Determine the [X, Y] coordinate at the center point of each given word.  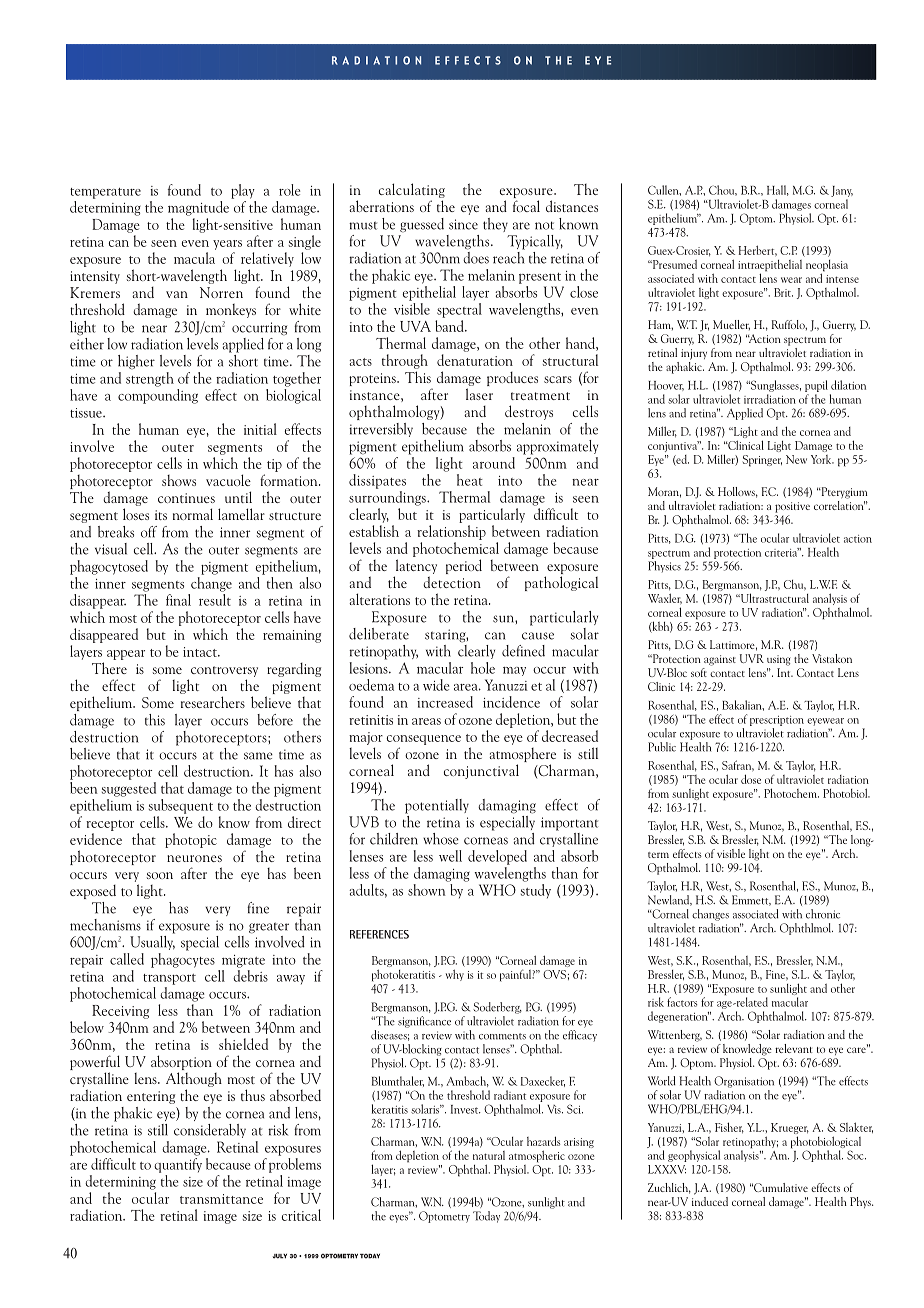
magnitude [198, 208]
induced [710, 1200]
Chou [723, 190]
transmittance [221, 1199]
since [463, 224]
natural [489, 1155]
